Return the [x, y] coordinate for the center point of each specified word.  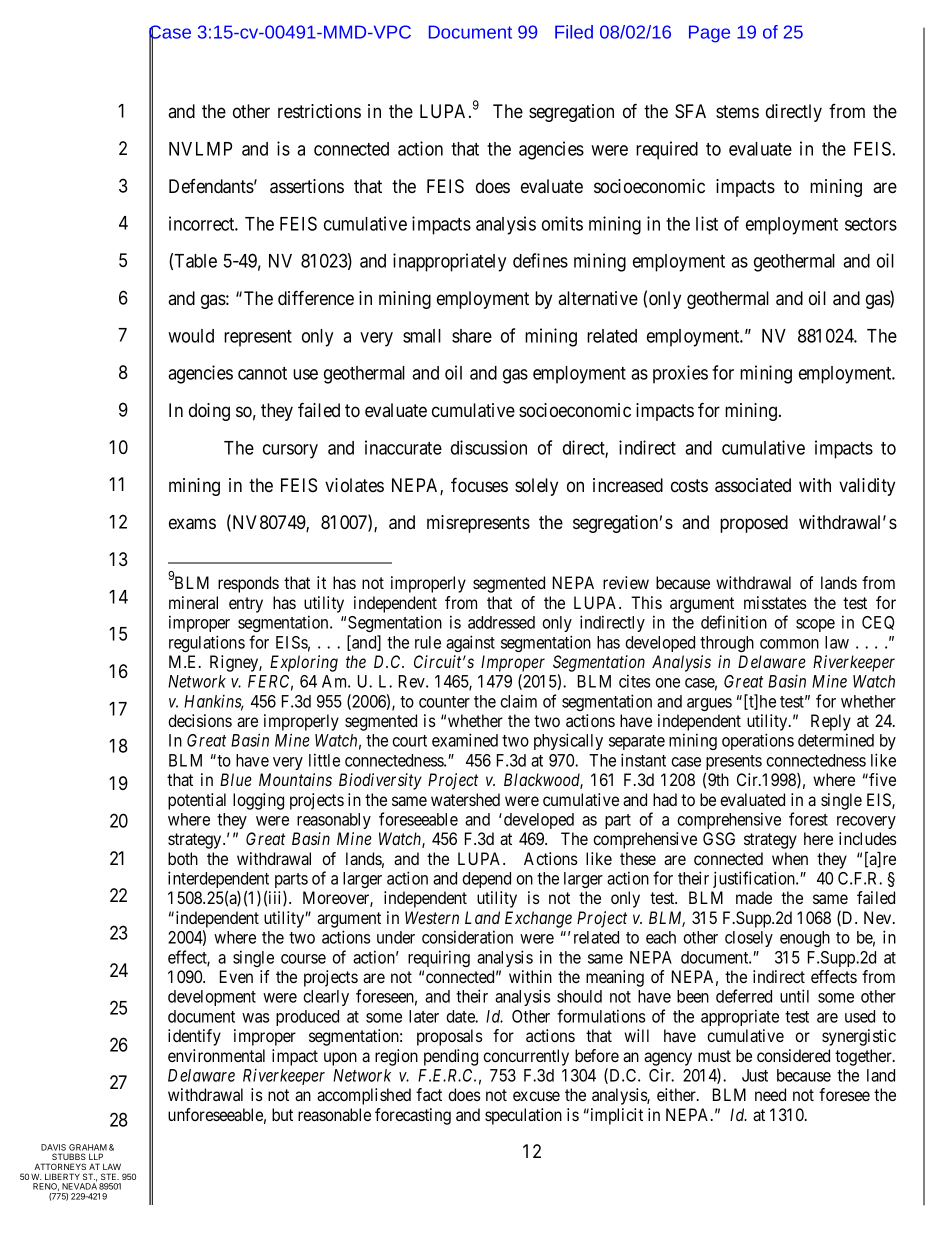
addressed [501, 622]
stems [737, 111]
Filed [574, 32]
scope [815, 625]
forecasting [413, 1116]
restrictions [319, 111]
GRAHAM [88, 1147]
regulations [207, 643]
